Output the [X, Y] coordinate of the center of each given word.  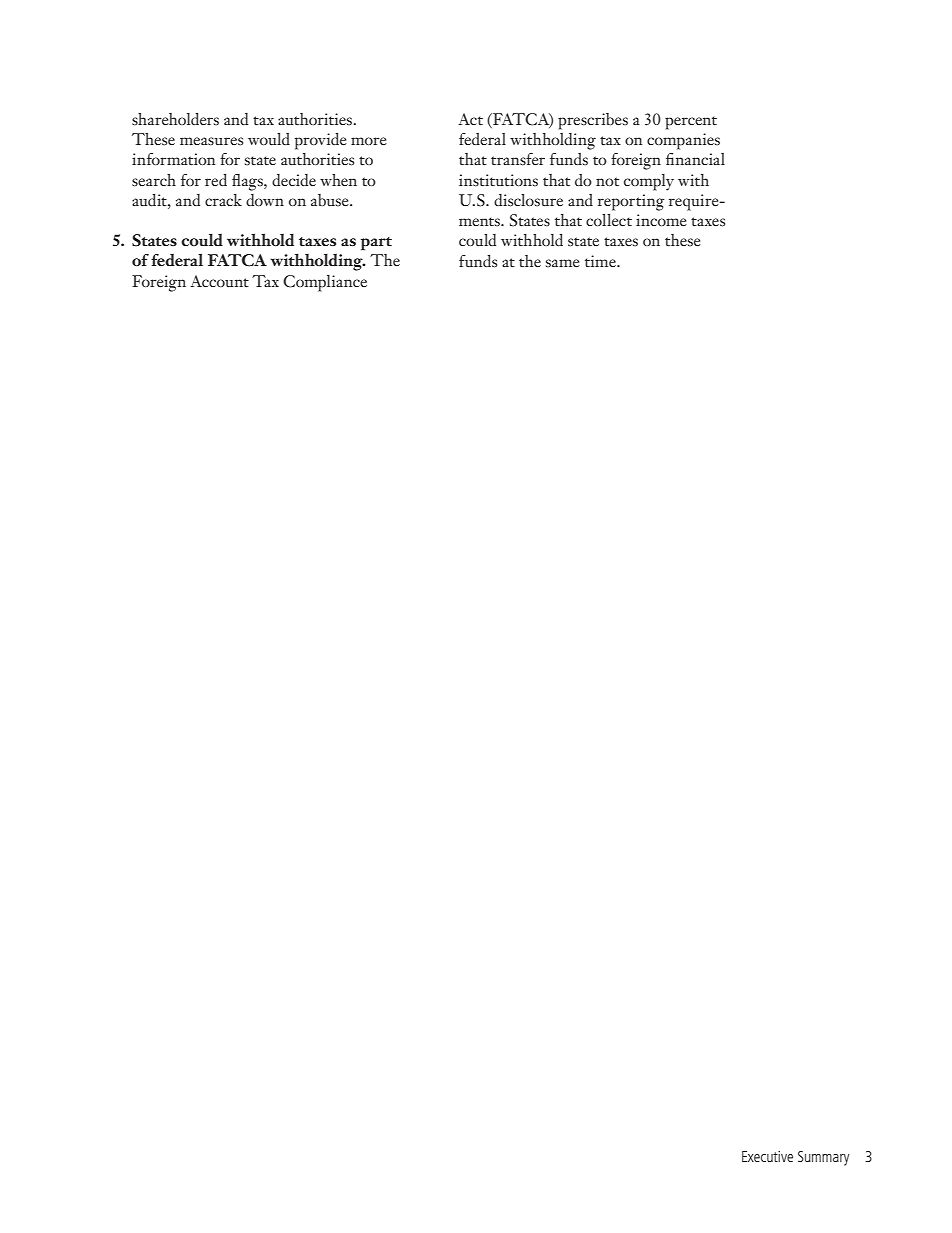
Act [470, 119]
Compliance [325, 283]
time [601, 261]
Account [219, 281]
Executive [767, 1156]
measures [211, 141]
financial [695, 159]
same [563, 263]
